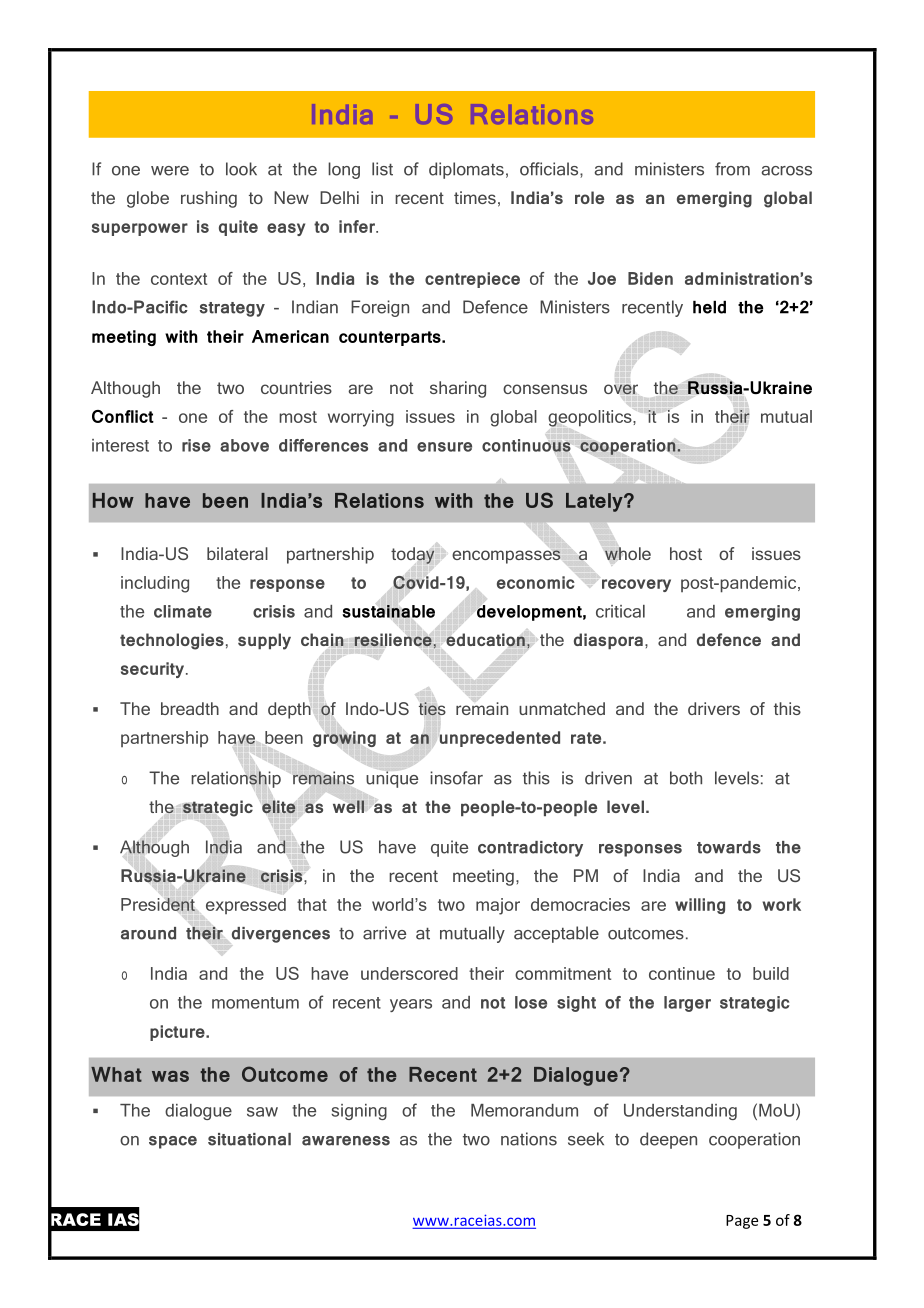  What do you see at coordinates (529, 1139) in the screenshot?
I see `nations` at bounding box center [529, 1139].
